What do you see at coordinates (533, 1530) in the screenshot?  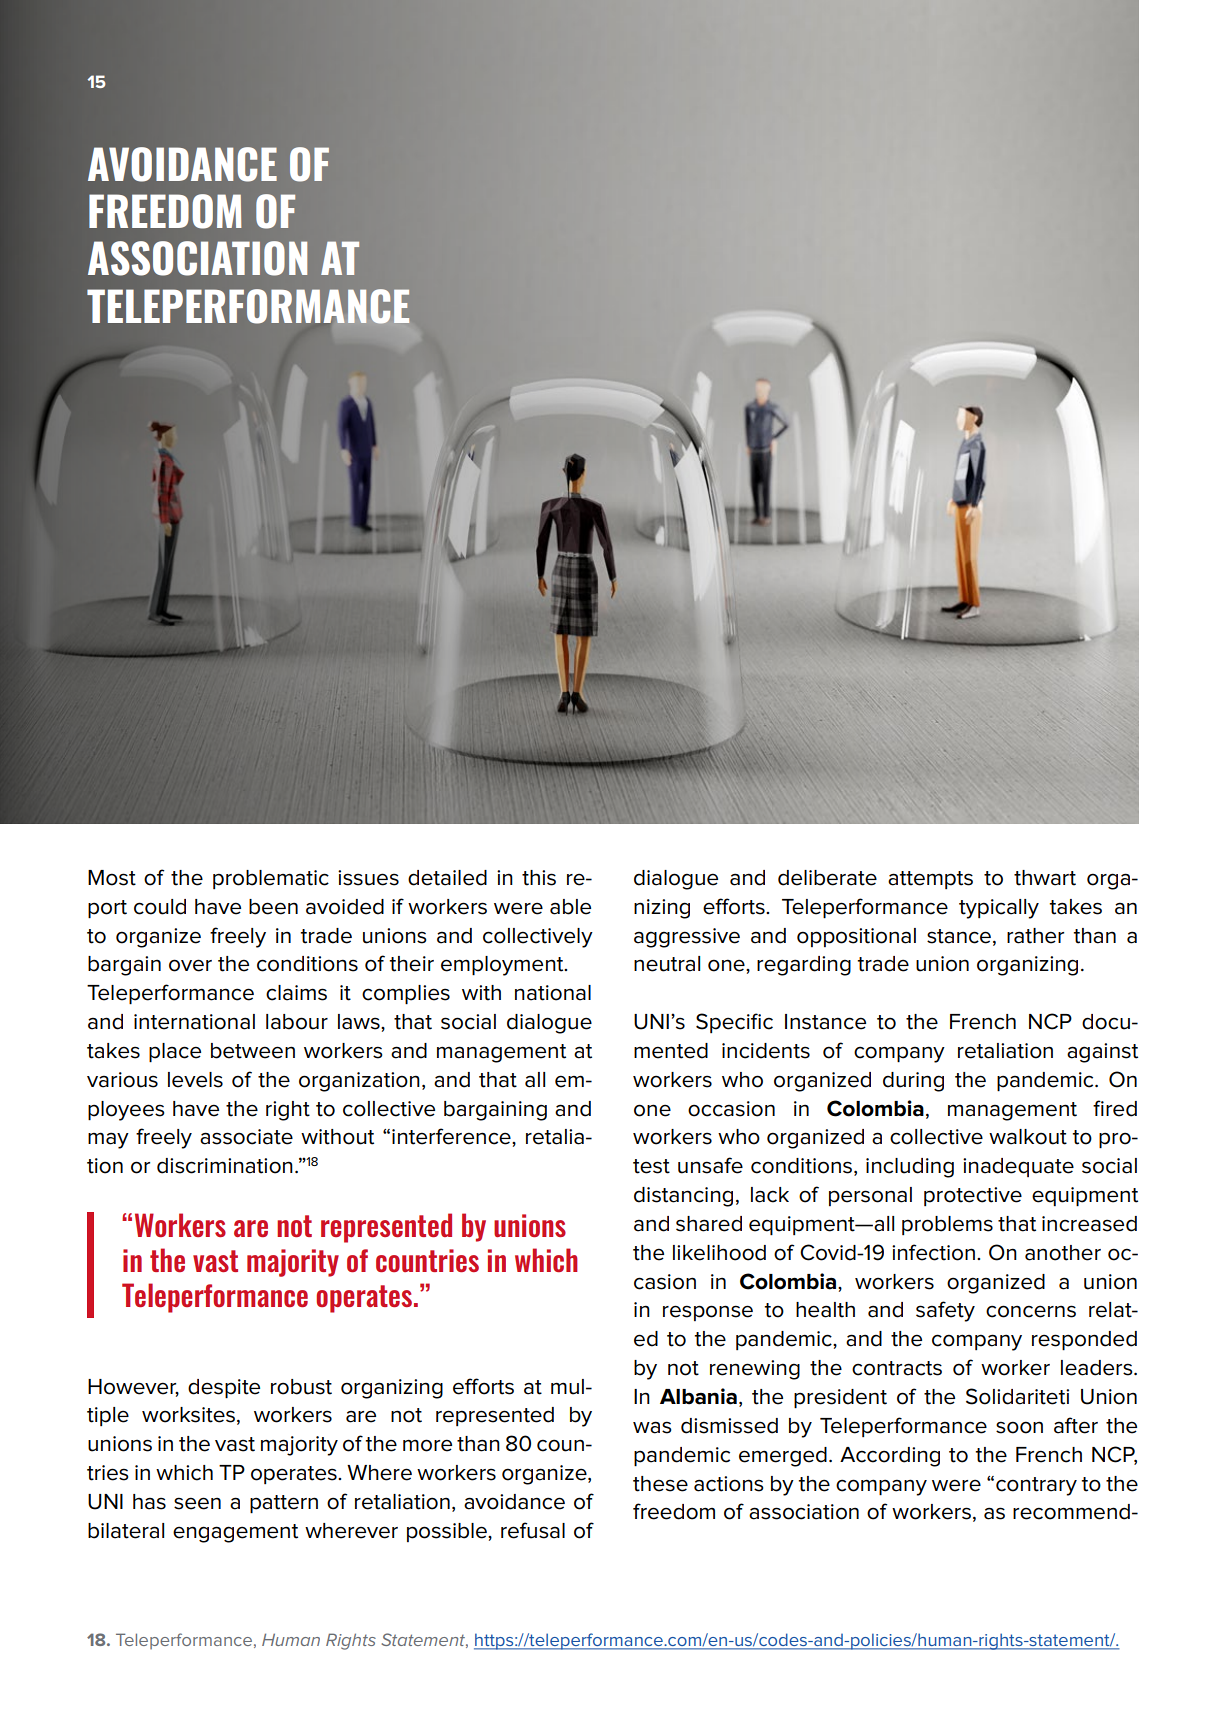 I see `refusal` at bounding box center [533, 1530].
